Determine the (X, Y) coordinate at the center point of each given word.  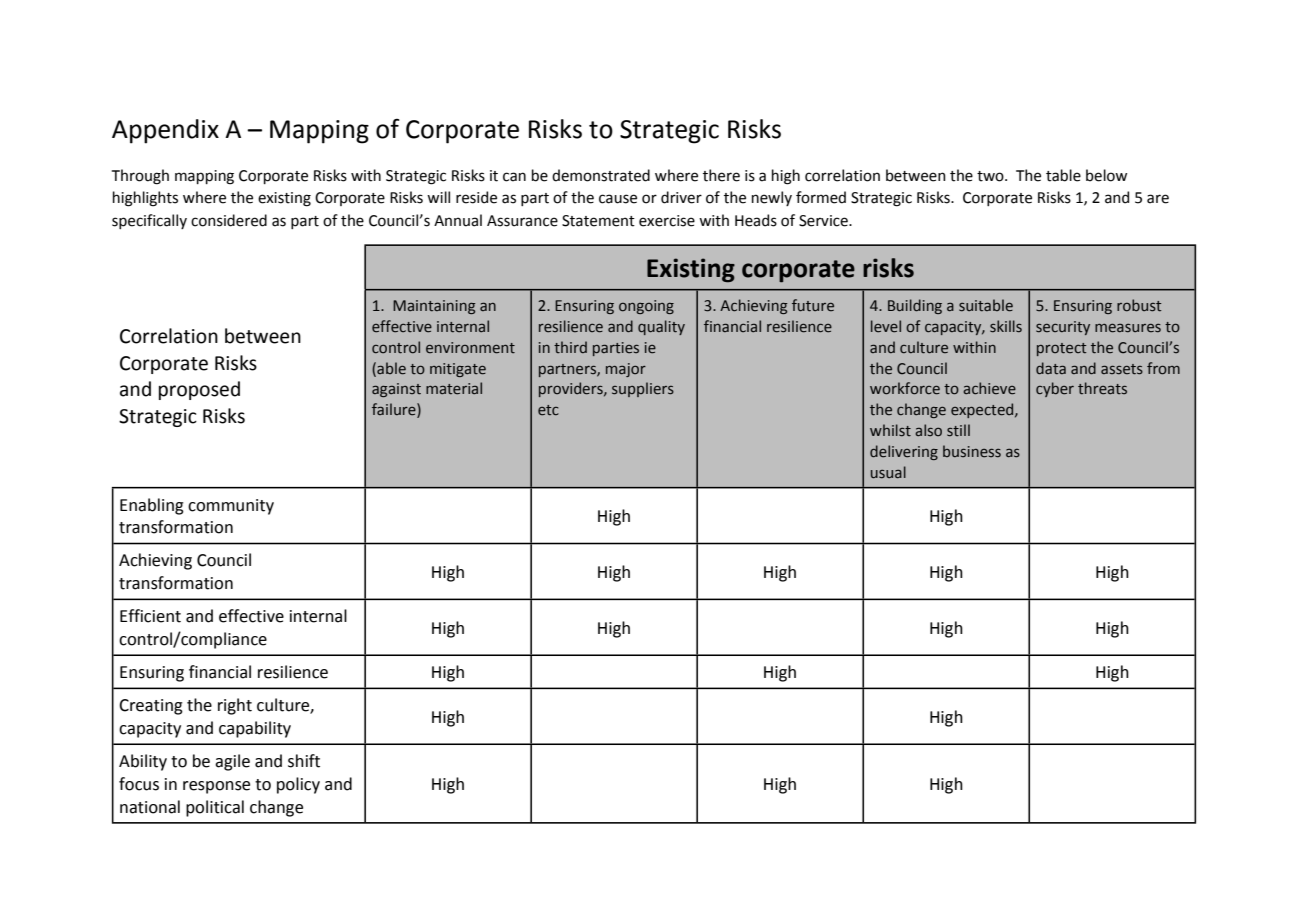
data (1051, 368)
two (991, 176)
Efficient (150, 616)
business (972, 451)
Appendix (165, 131)
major (626, 370)
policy (298, 785)
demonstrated (601, 175)
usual (888, 472)
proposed (199, 390)
